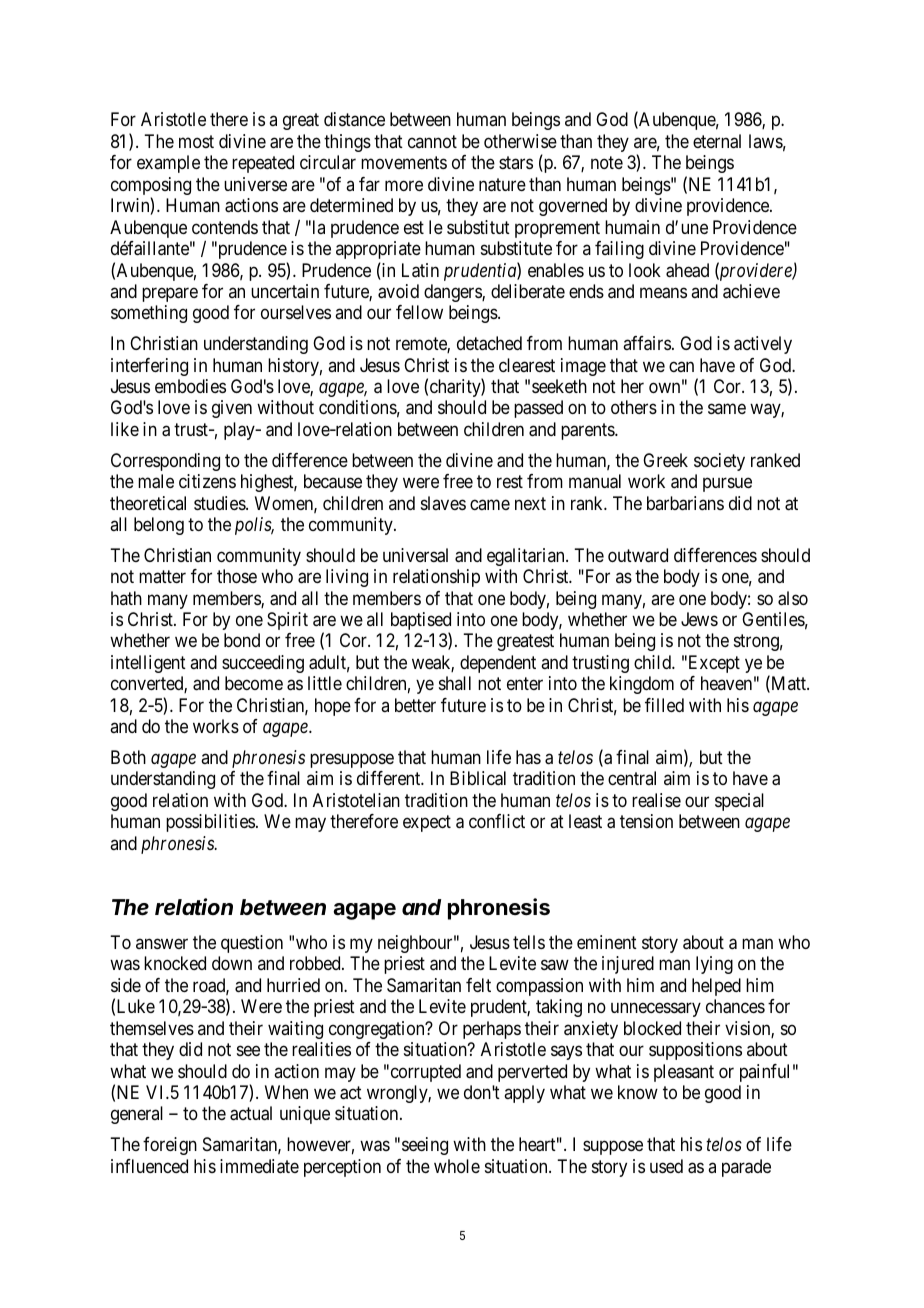 This screenshot has width=924, height=1308. I want to click on expect, so click(427, 824).
